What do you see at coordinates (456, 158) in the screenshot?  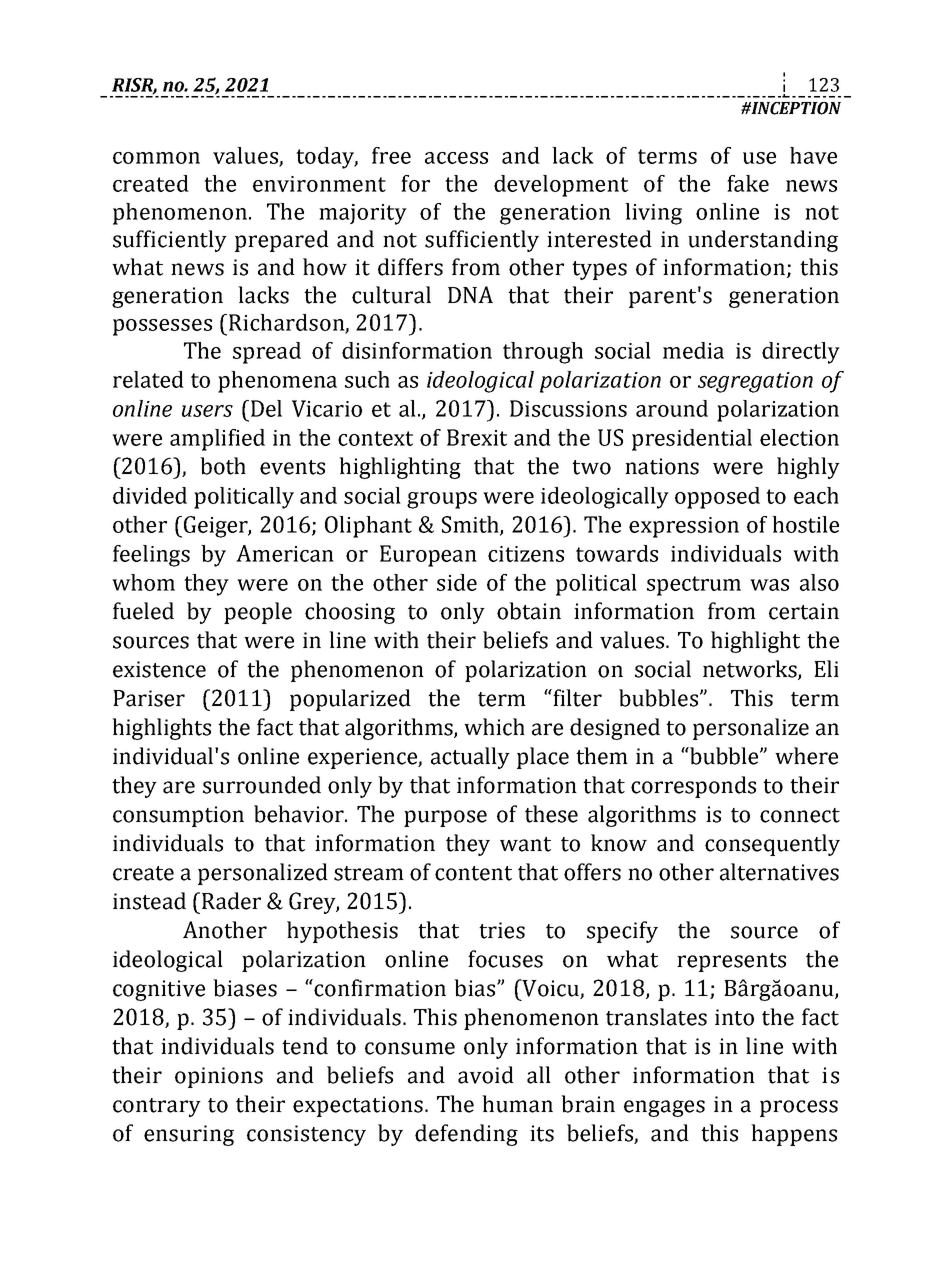 I see `access` at bounding box center [456, 158].
